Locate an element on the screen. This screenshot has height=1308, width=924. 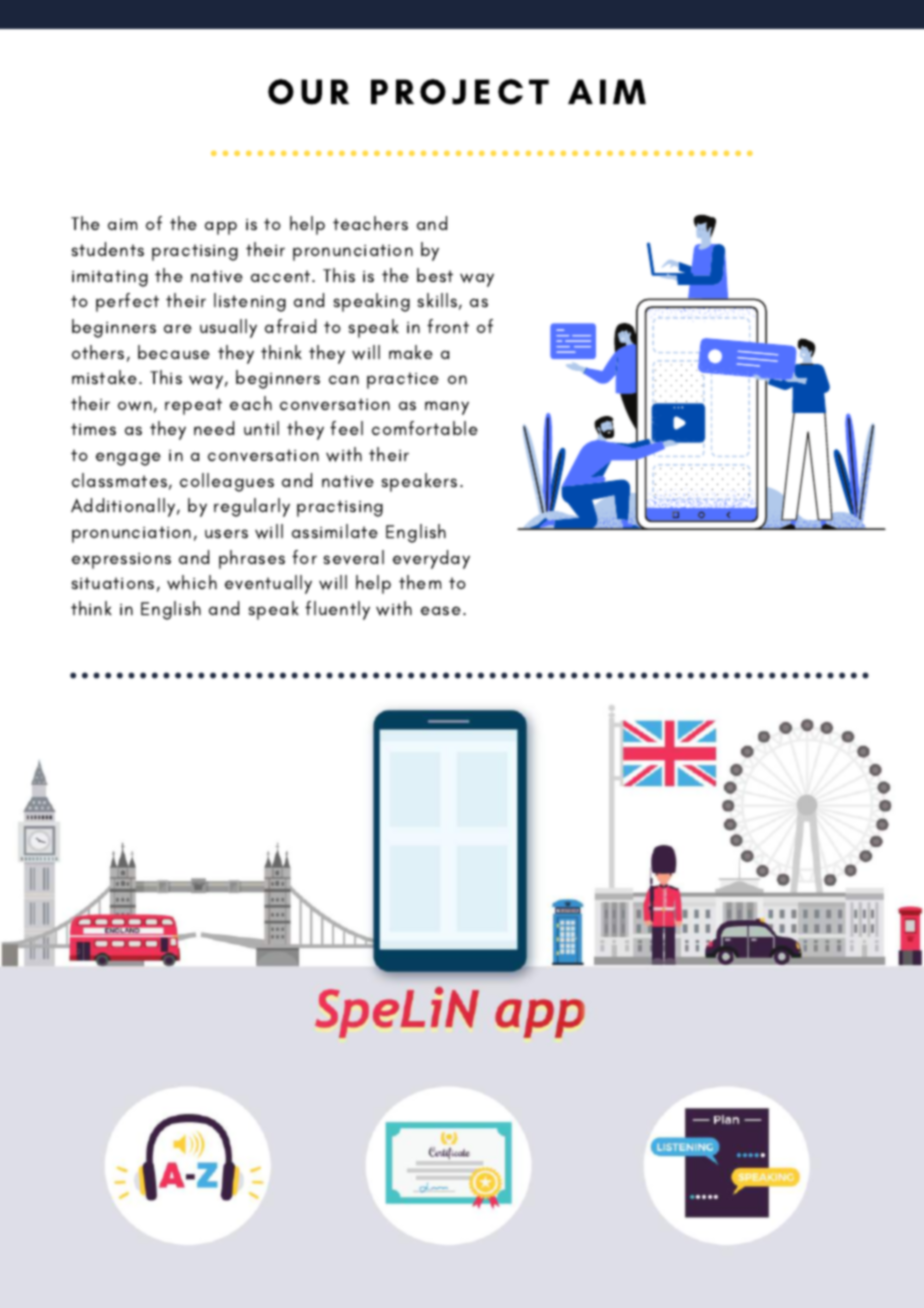
front is located at coordinates (448, 326).
